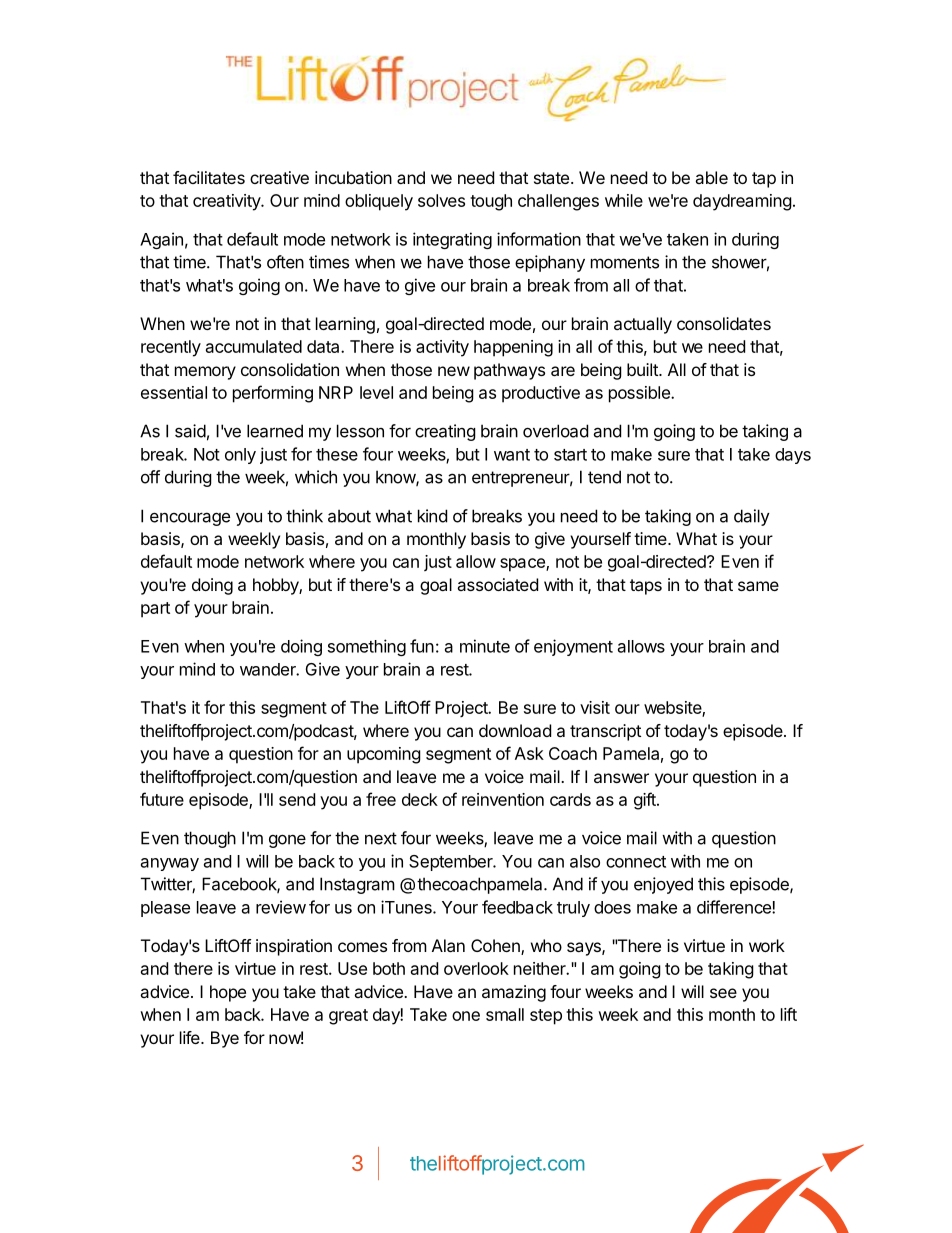  What do you see at coordinates (491, 202) in the screenshot?
I see `tough` at bounding box center [491, 202].
